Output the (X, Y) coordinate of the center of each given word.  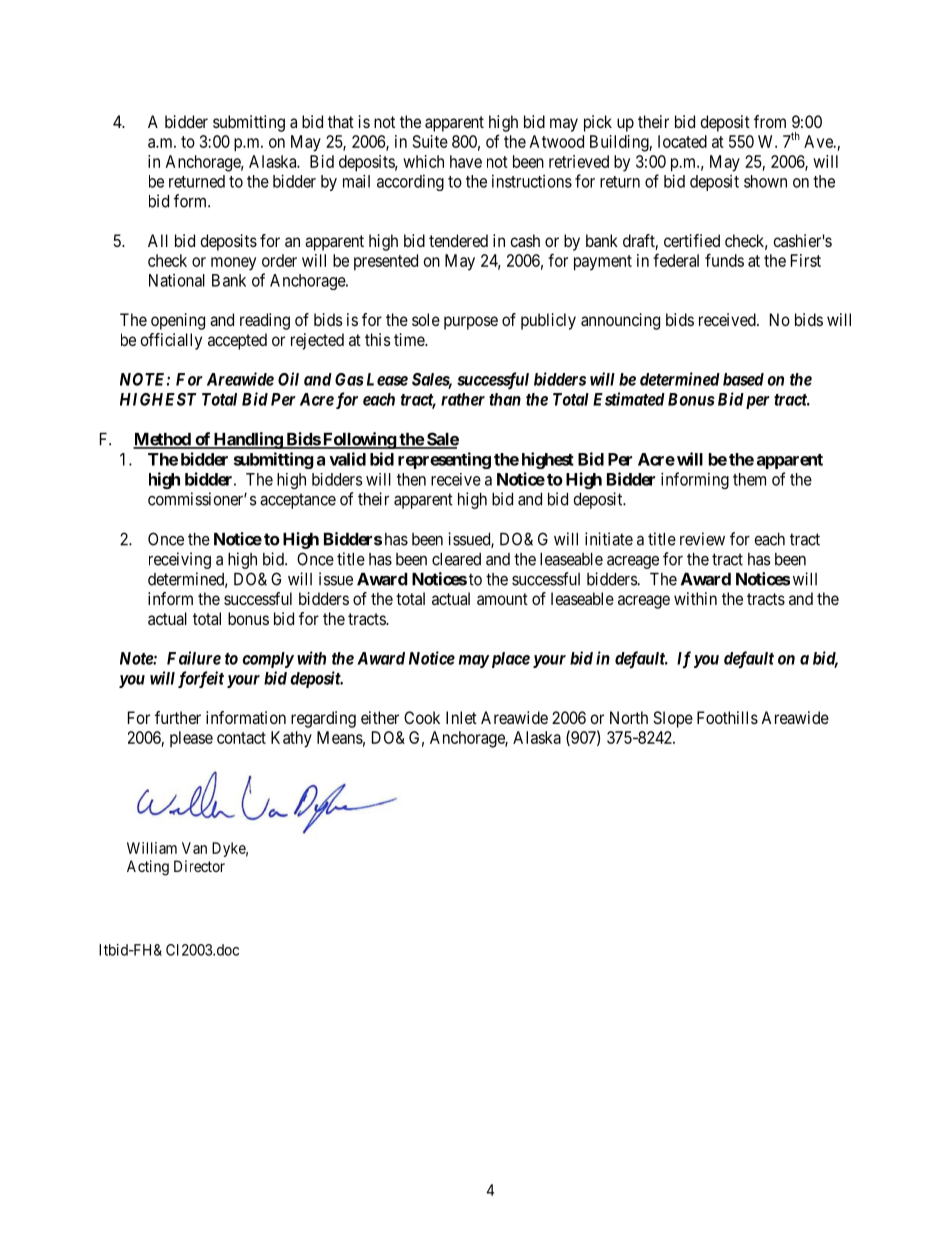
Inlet (461, 717)
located (682, 141)
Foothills (727, 717)
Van (194, 848)
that (341, 121)
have (466, 161)
